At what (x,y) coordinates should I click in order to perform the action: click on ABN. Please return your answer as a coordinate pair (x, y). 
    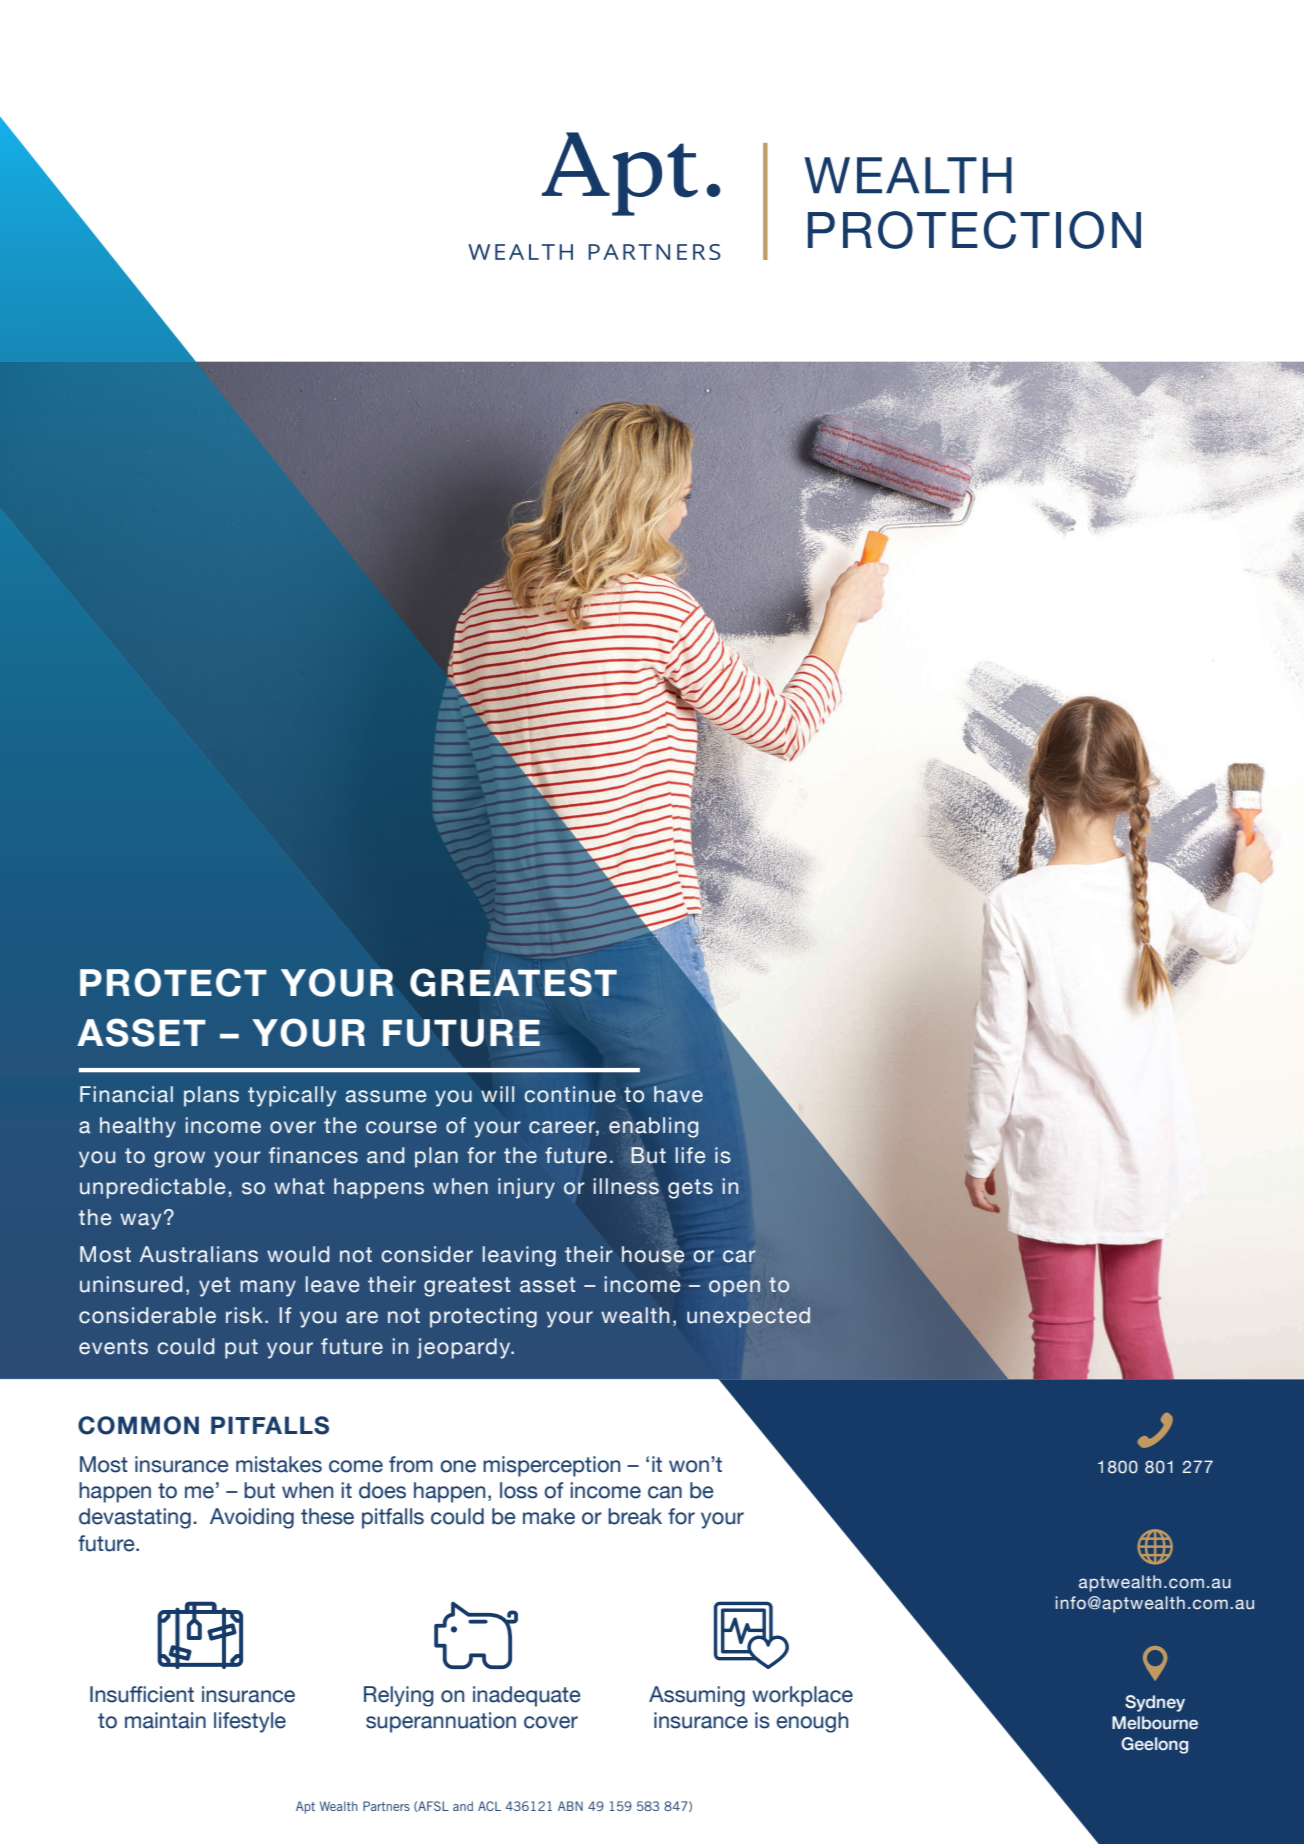
    Looking at the image, I should click on (570, 1806).
